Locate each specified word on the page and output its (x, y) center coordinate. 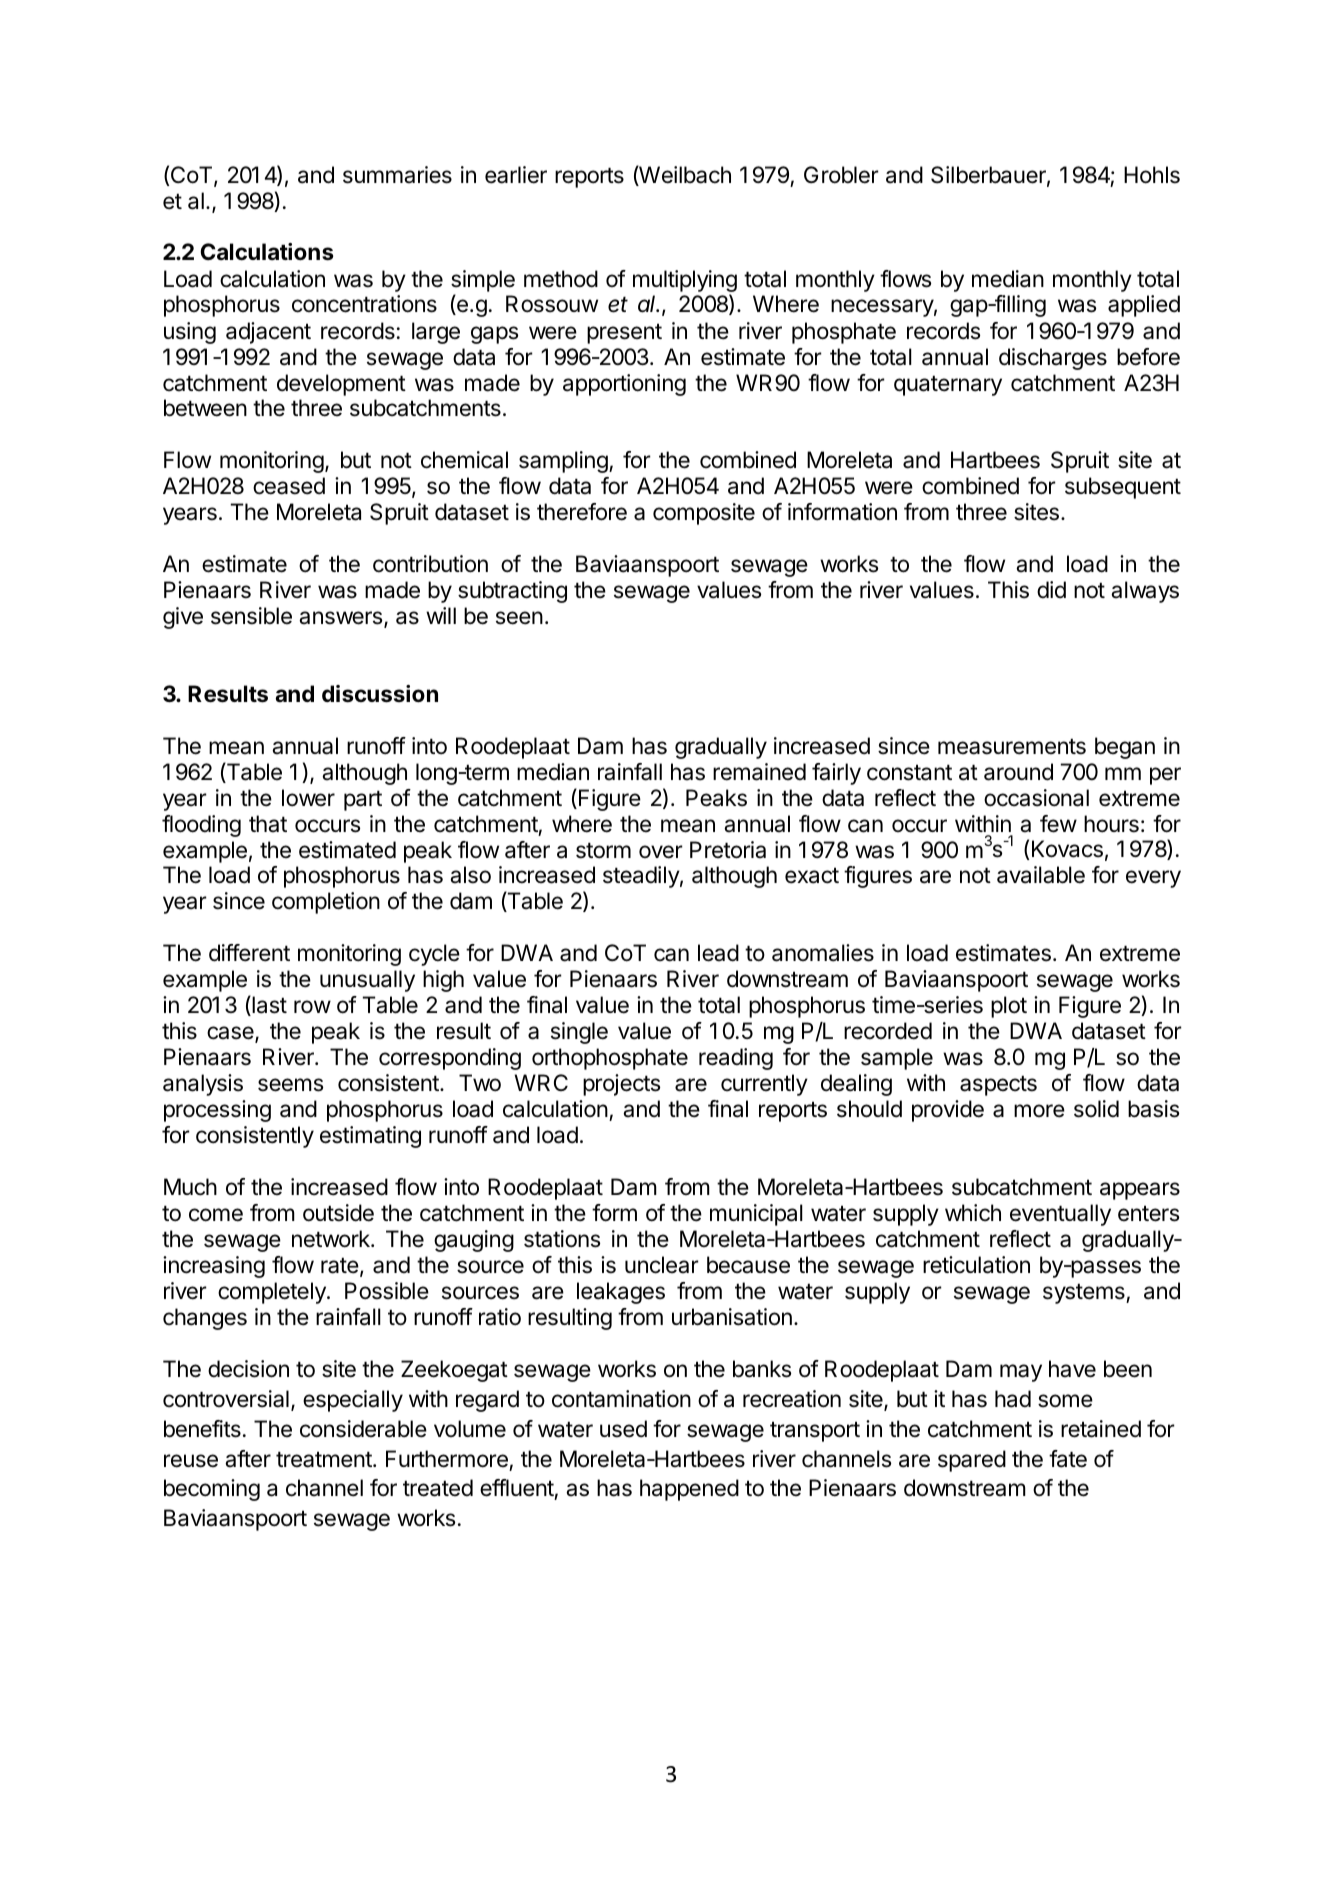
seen (519, 618)
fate (1068, 1459)
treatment (325, 1459)
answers (342, 619)
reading (736, 1059)
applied (1144, 306)
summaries (397, 175)
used (623, 1429)
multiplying (685, 281)
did (1051, 590)
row (312, 1006)
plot (1009, 1007)
